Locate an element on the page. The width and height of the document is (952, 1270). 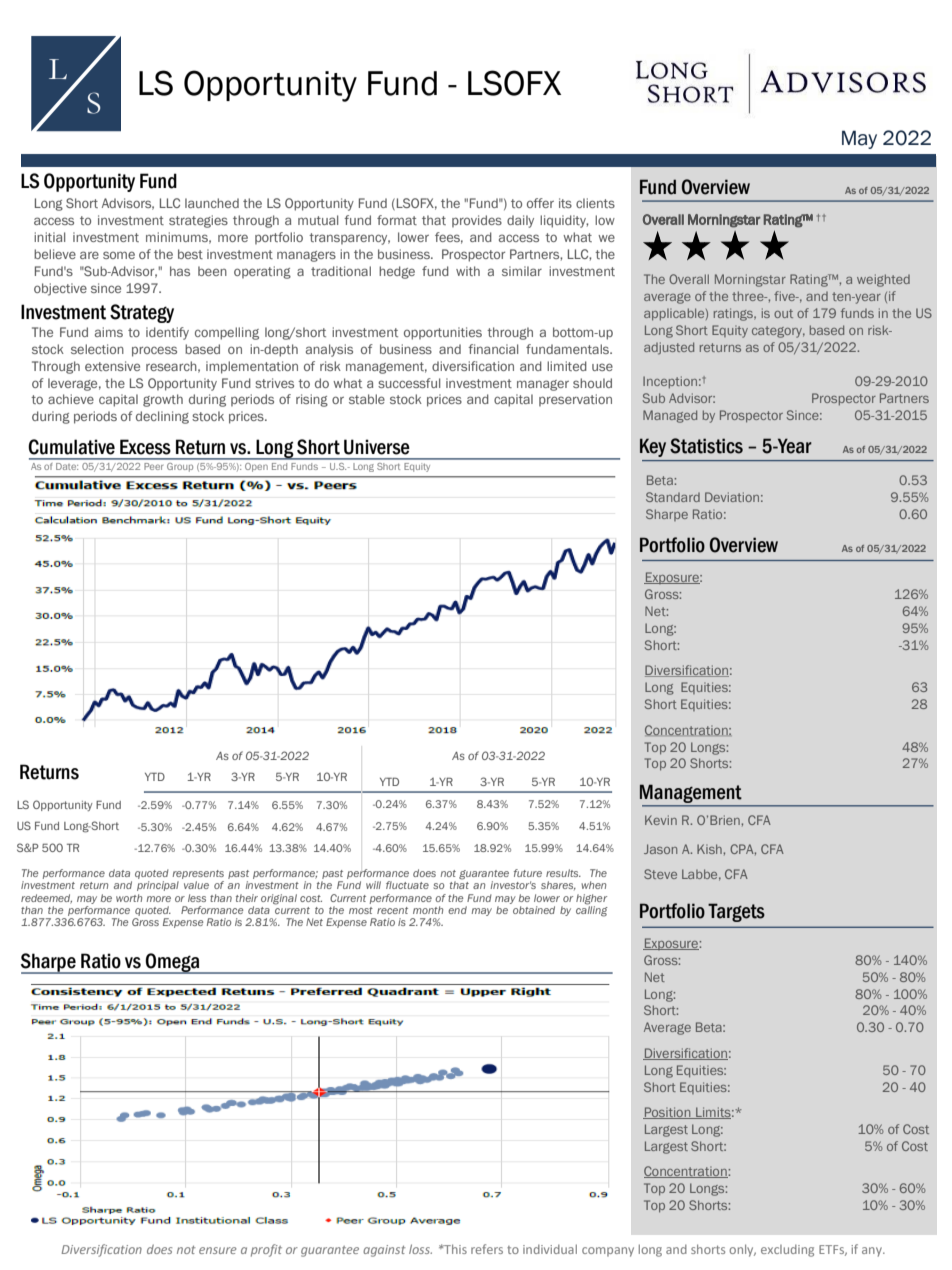
some is located at coordinates (119, 255).
